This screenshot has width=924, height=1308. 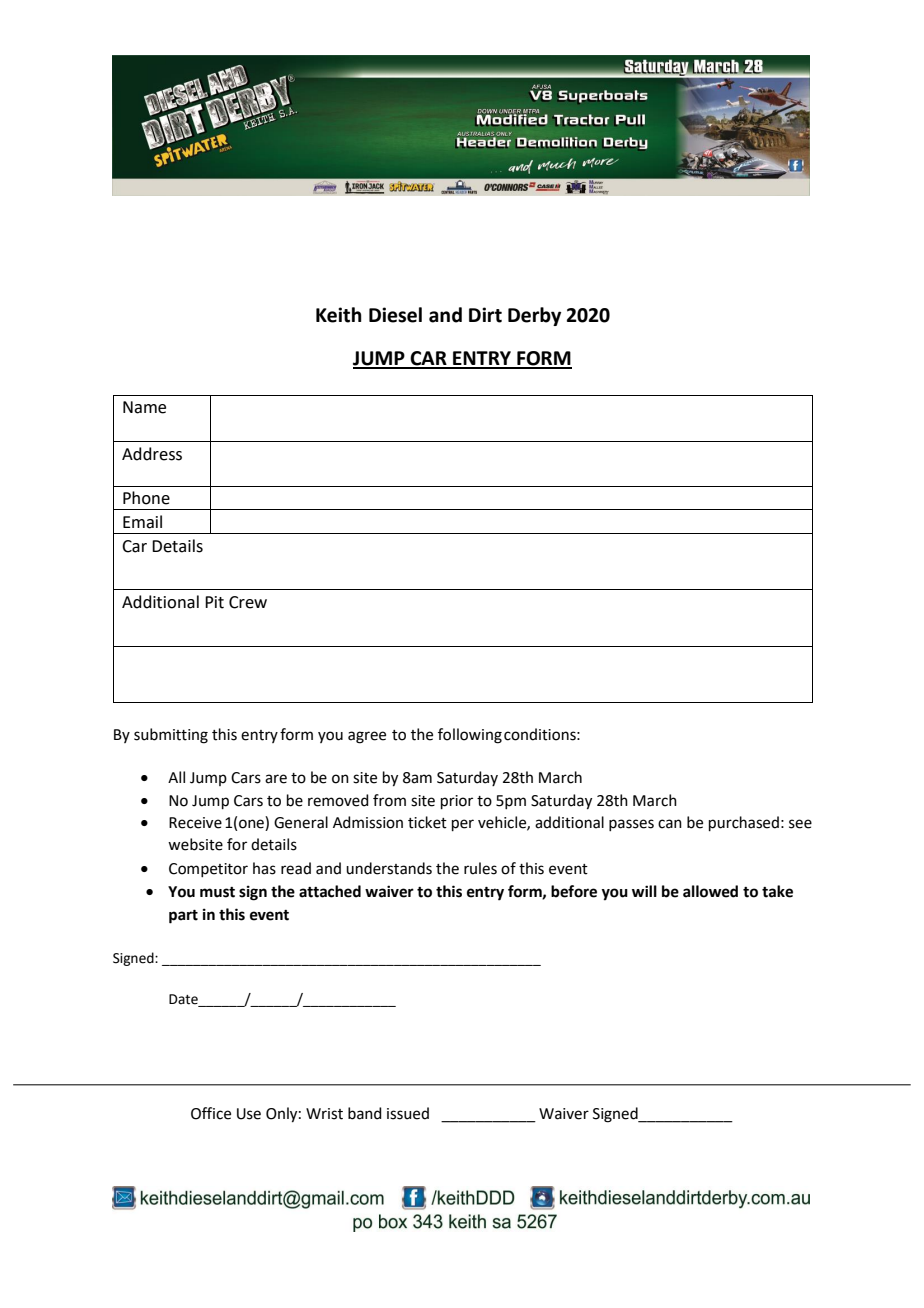 What do you see at coordinates (211, 1113) in the screenshot?
I see `Office` at bounding box center [211, 1113].
